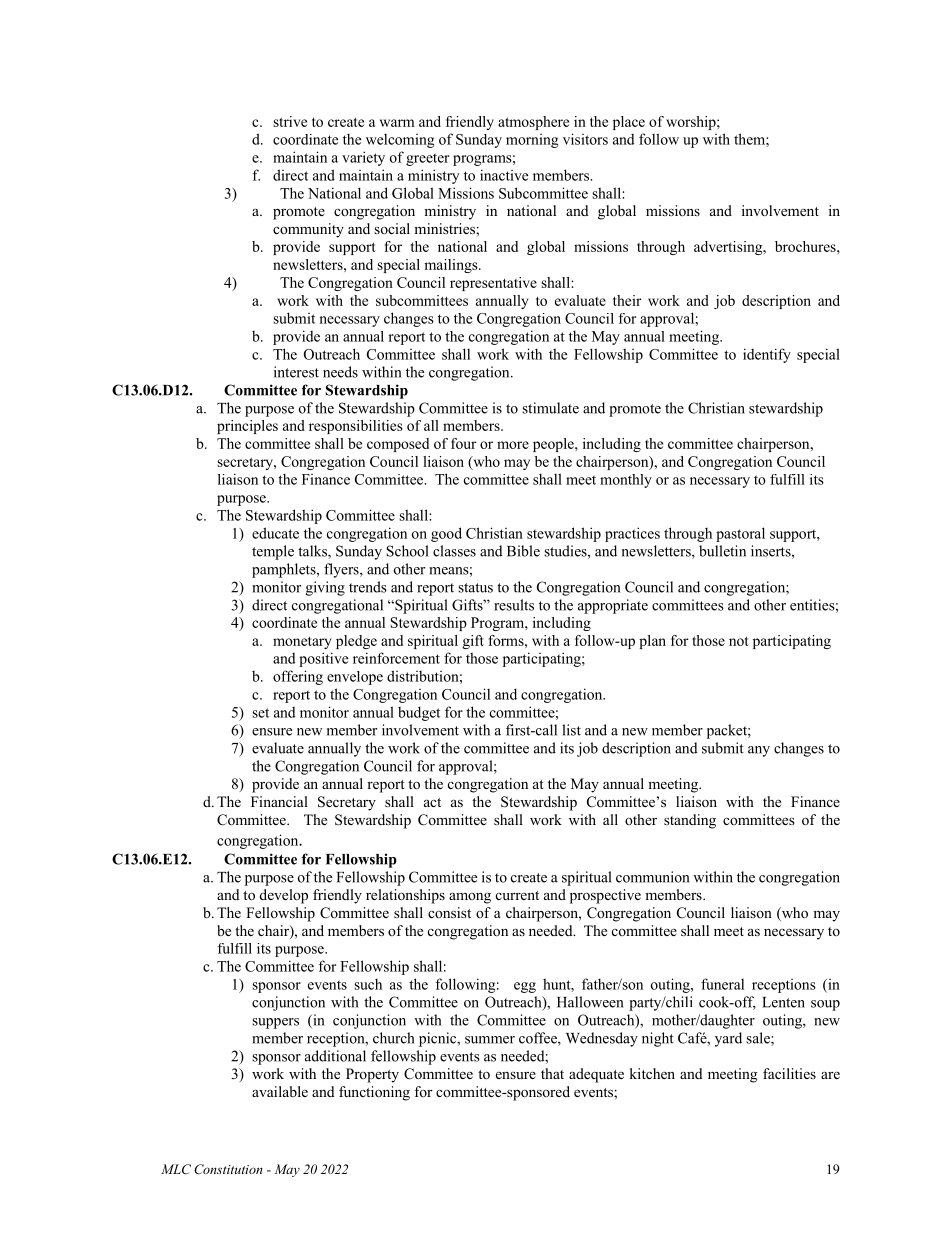  What do you see at coordinates (260, 713) in the document?
I see `set` at bounding box center [260, 713].
